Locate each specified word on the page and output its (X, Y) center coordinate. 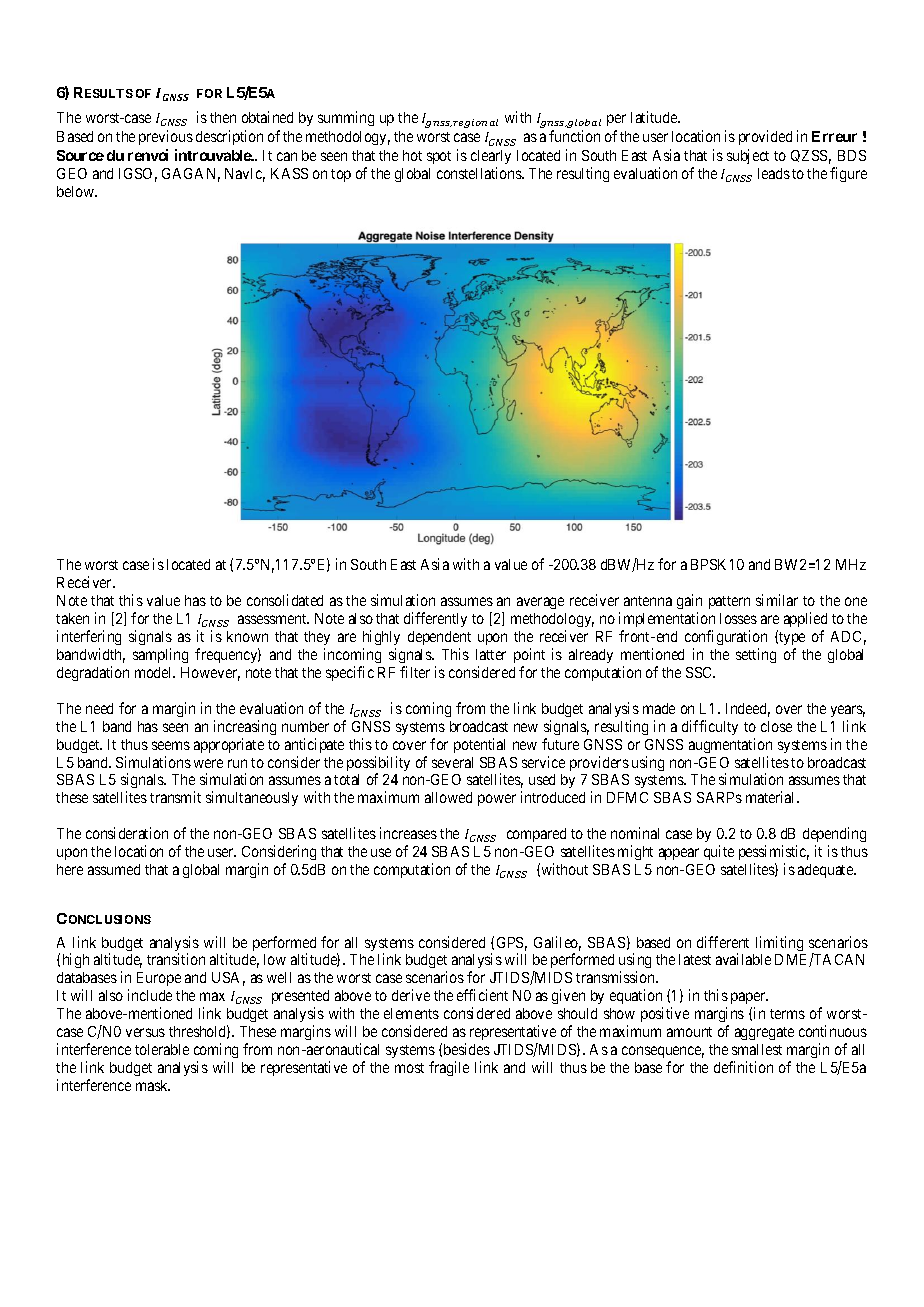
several (452, 762)
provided (765, 137)
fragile (449, 1068)
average (540, 603)
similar (777, 600)
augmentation (730, 745)
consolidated (285, 600)
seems (171, 745)
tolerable (162, 1049)
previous (166, 137)
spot (439, 157)
